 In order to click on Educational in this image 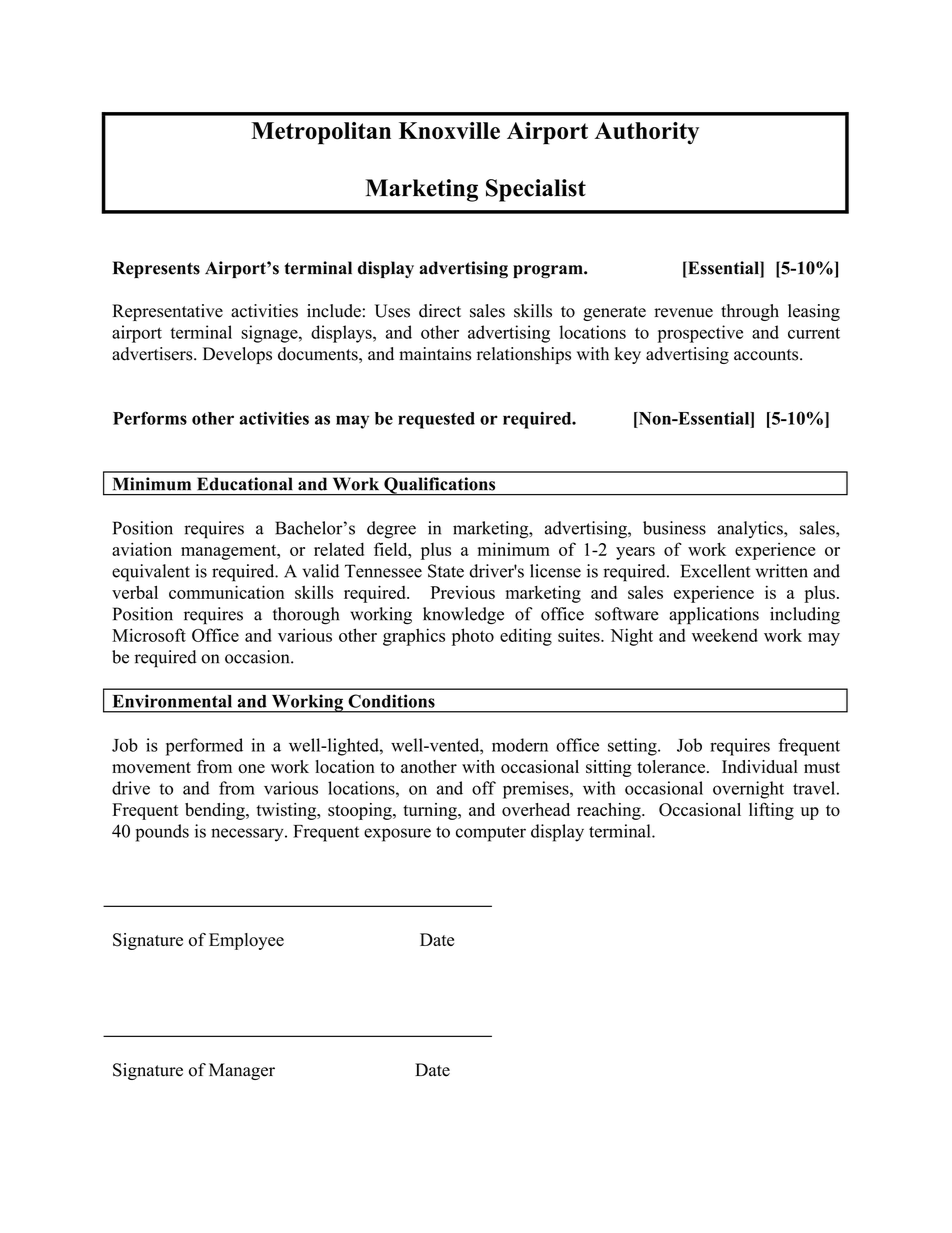, I will do `click(245, 484)`.
